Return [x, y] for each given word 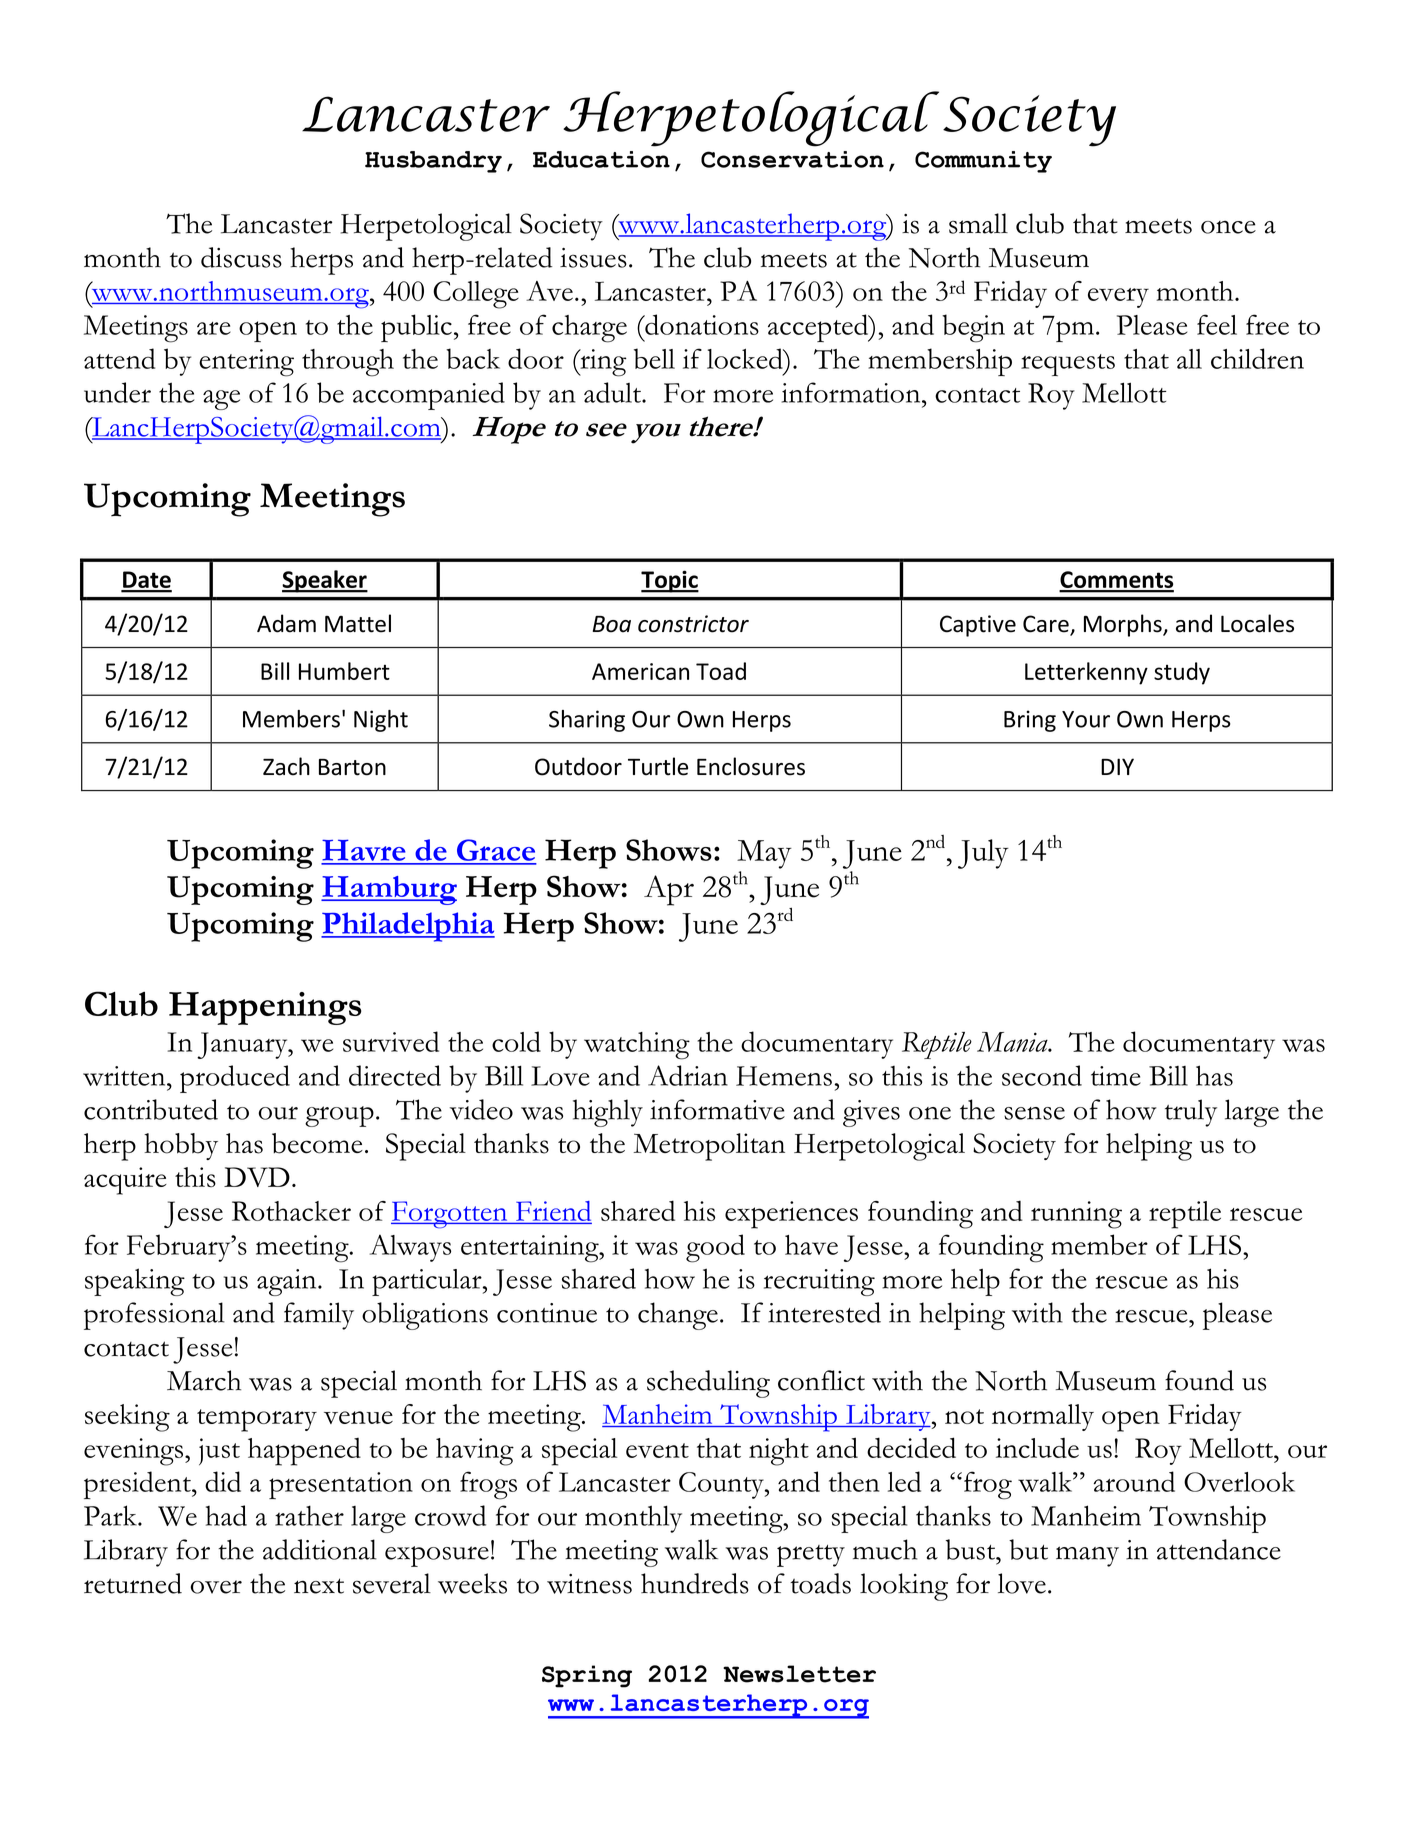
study [1182, 673]
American [640, 671]
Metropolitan [709, 1147]
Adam [286, 623]
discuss [241, 257]
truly [1191, 1113]
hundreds [695, 1583]
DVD [257, 1177]
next [319, 1586]
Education [601, 159]
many [1087, 1556]
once [1228, 227]
